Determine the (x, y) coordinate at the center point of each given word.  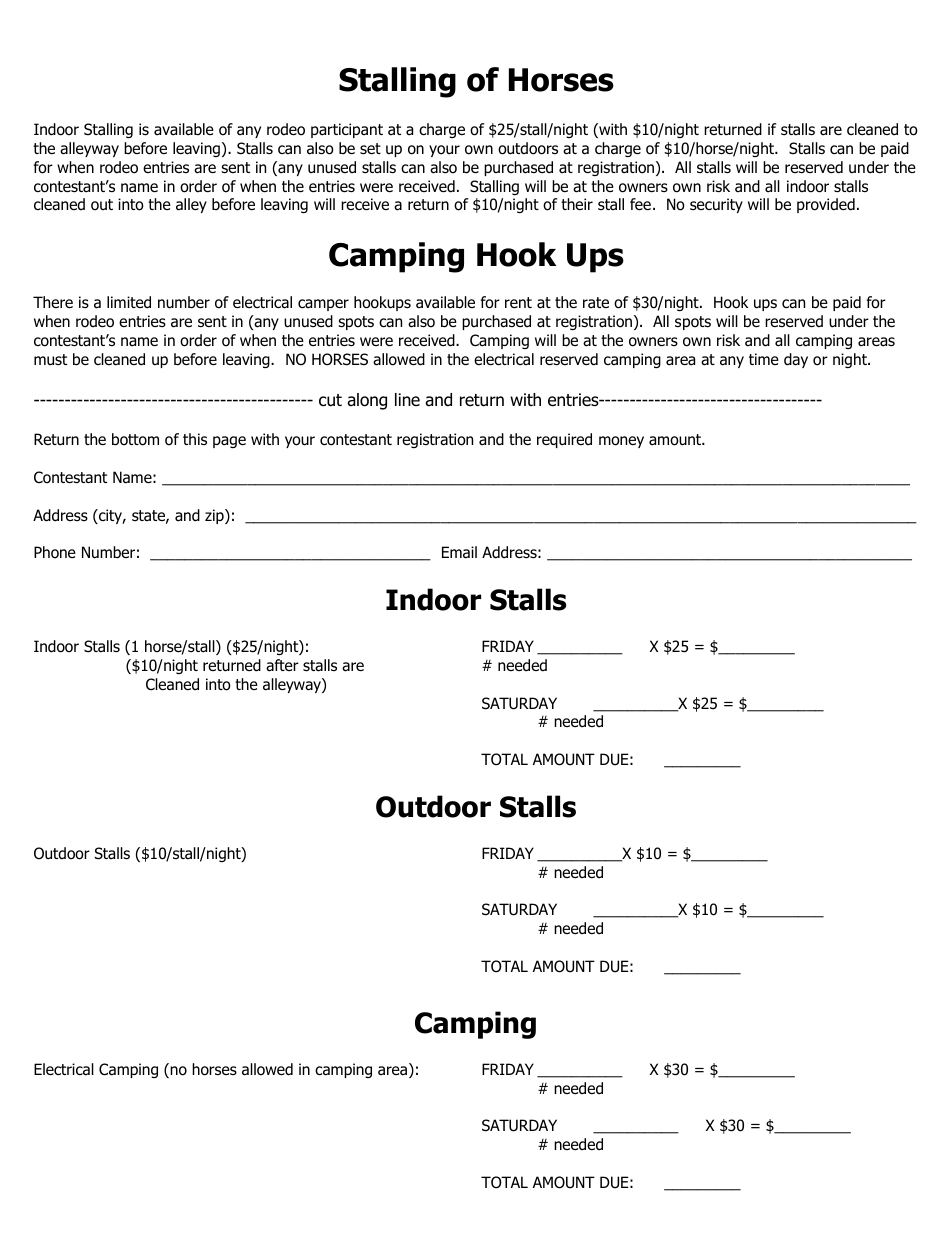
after (282, 665)
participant (347, 130)
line (407, 400)
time (764, 359)
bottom (135, 439)
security (716, 205)
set (370, 149)
